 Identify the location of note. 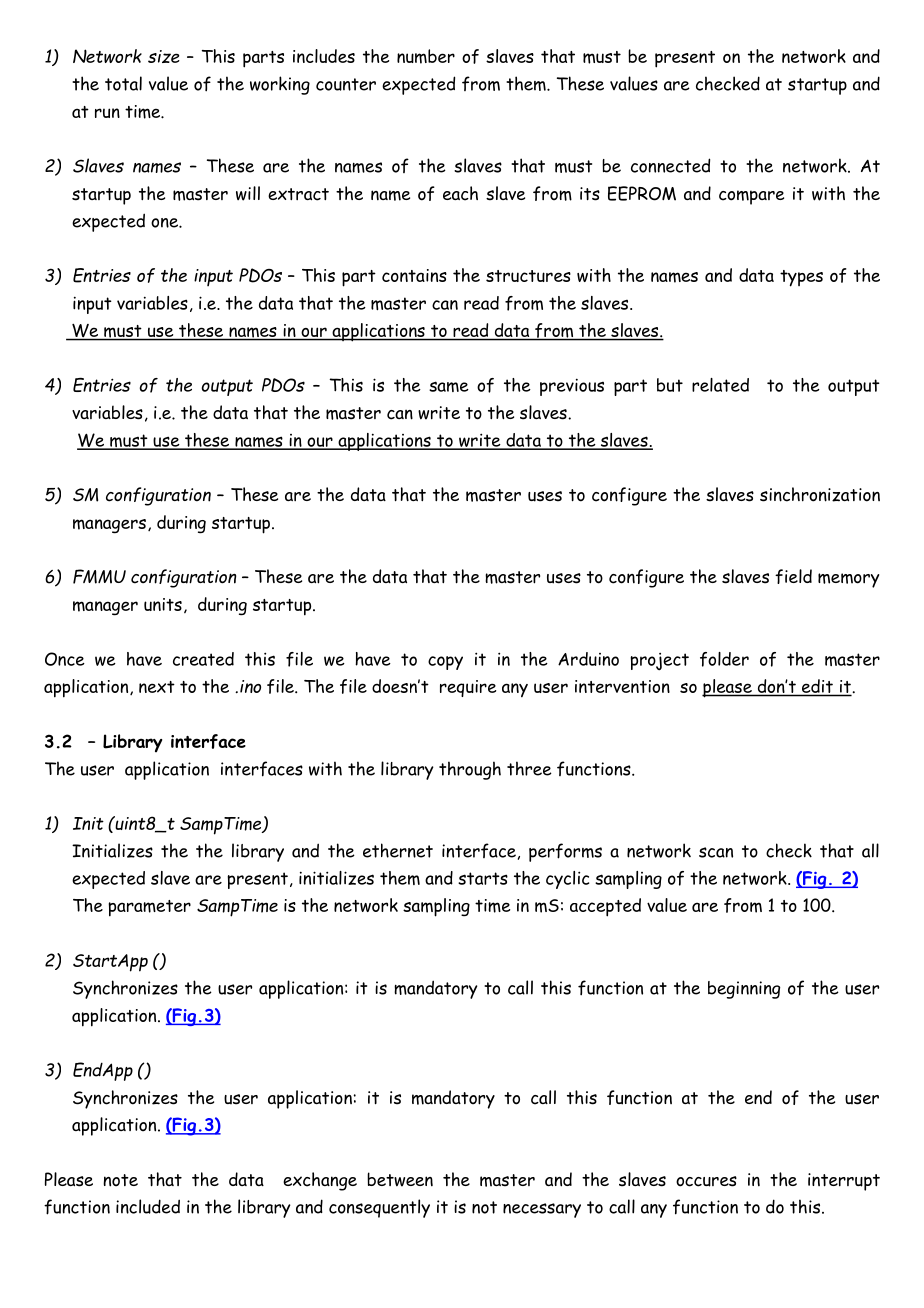
(120, 1180).
